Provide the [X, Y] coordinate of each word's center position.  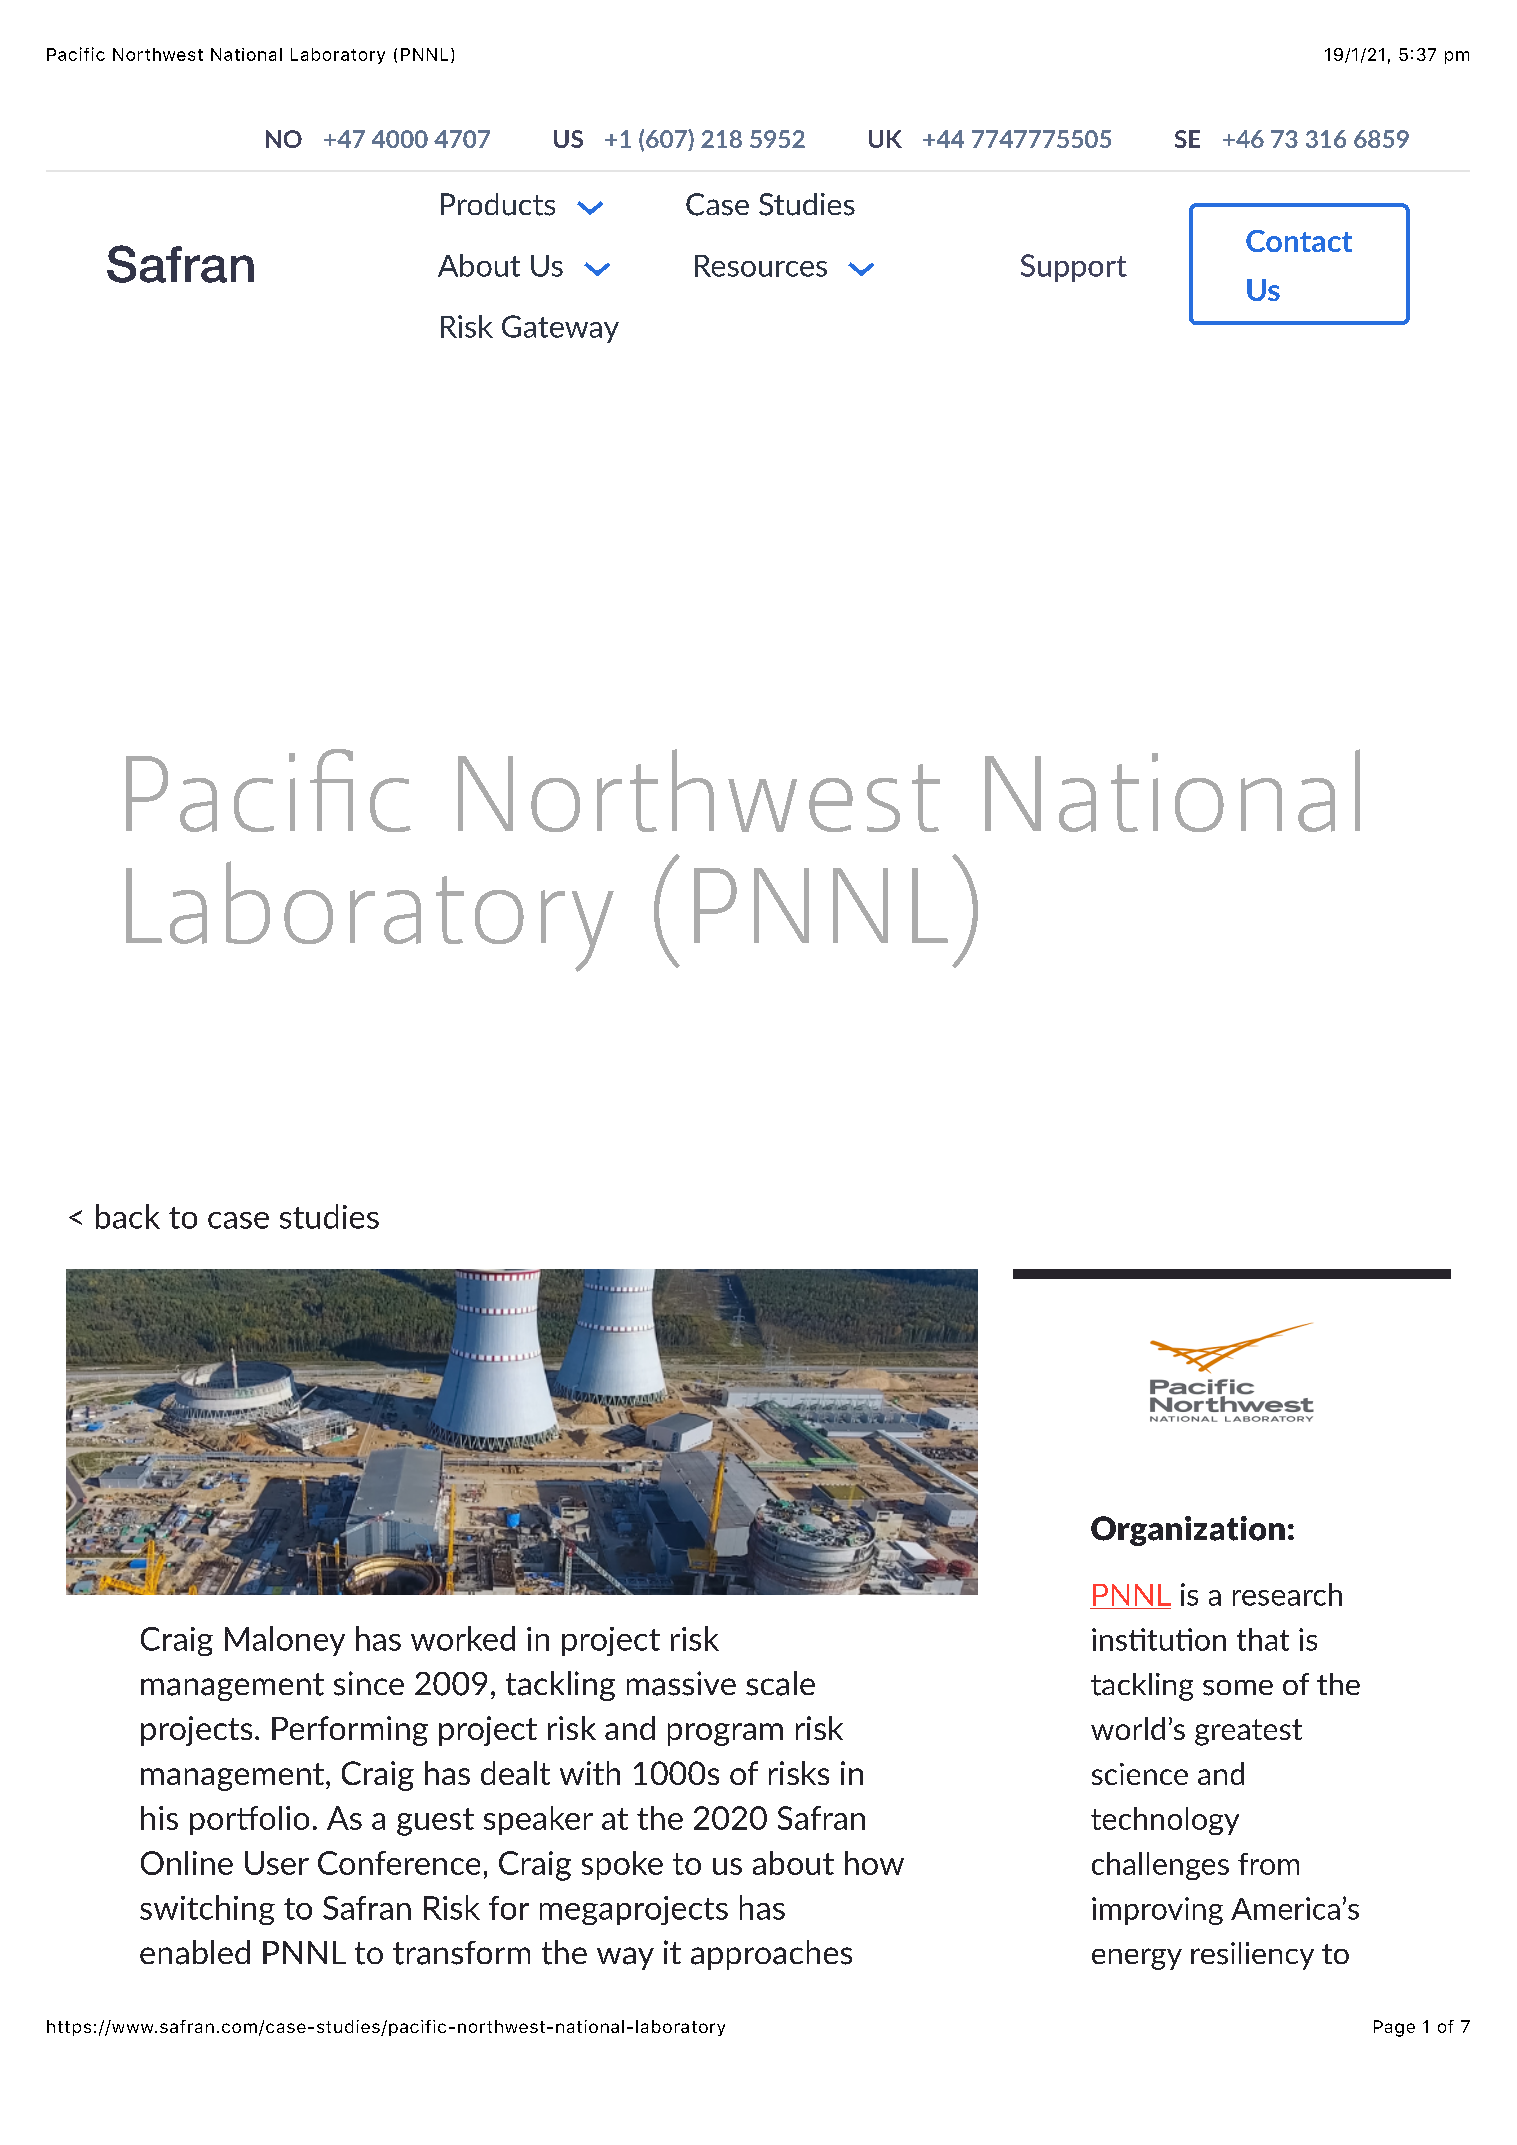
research [1287, 1594]
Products [498, 204]
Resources [761, 266]
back [128, 1216]
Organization [1188, 1531]
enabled [195, 1952]
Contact [1299, 241]
